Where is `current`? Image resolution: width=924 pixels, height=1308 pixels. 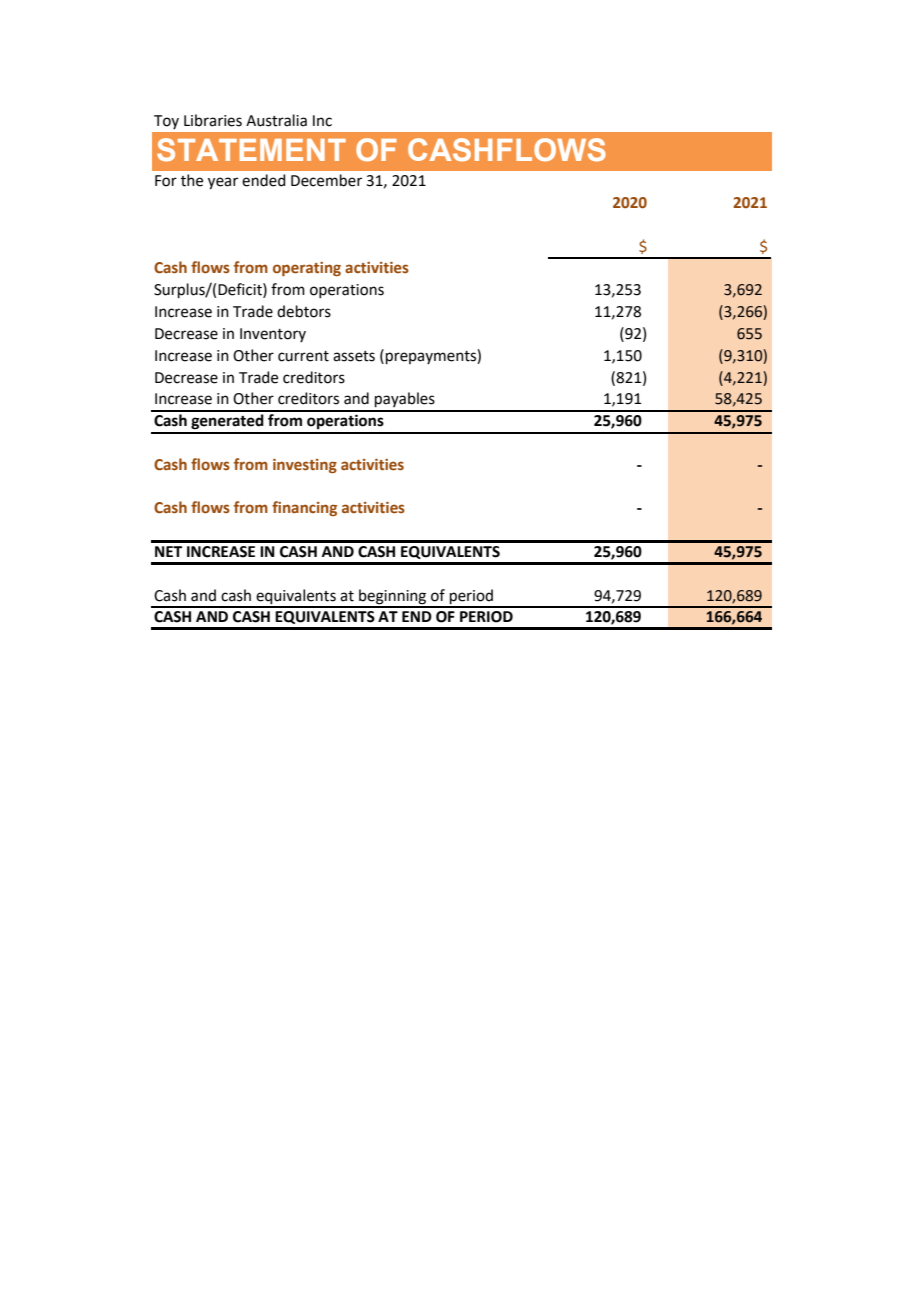 current is located at coordinates (303, 356).
